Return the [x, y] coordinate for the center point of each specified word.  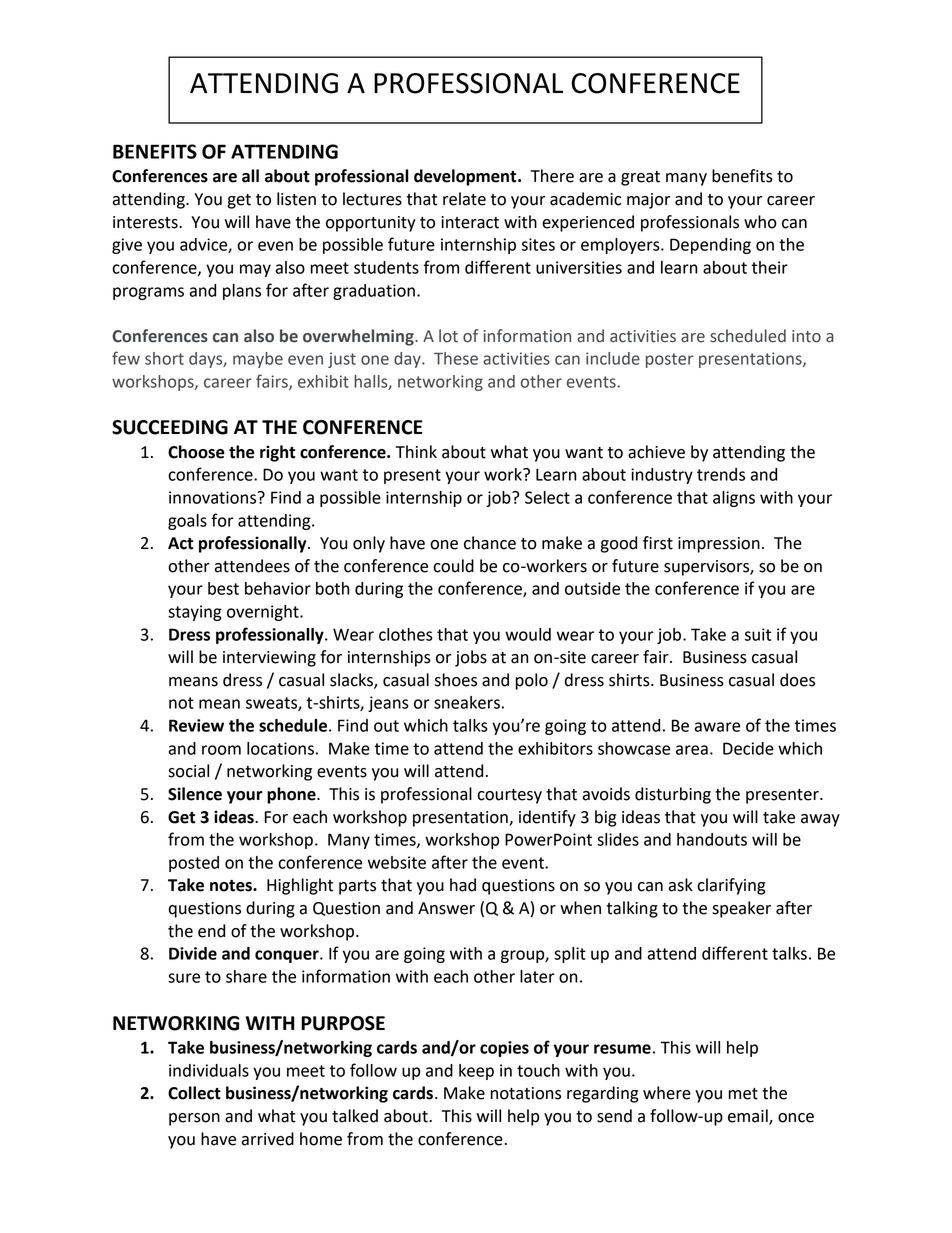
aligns [734, 499]
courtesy [509, 796]
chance [490, 543]
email [749, 1117]
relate [464, 199]
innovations [214, 497]
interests [146, 222]
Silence [195, 794]
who [760, 222]
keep [476, 1072]
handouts [712, 839]
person [194, 1119]
